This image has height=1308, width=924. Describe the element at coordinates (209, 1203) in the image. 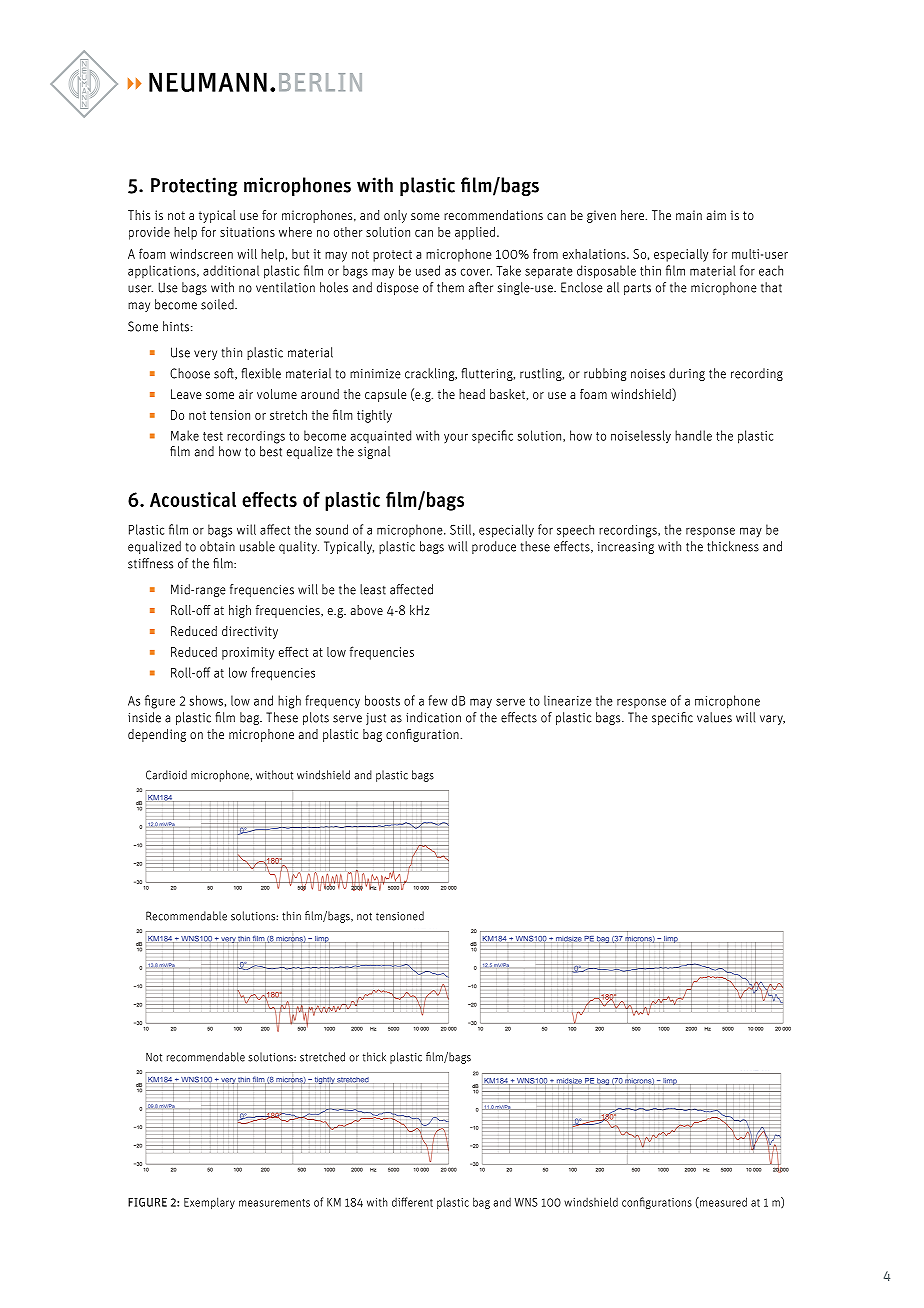

I see `Exemplary` at that location.
